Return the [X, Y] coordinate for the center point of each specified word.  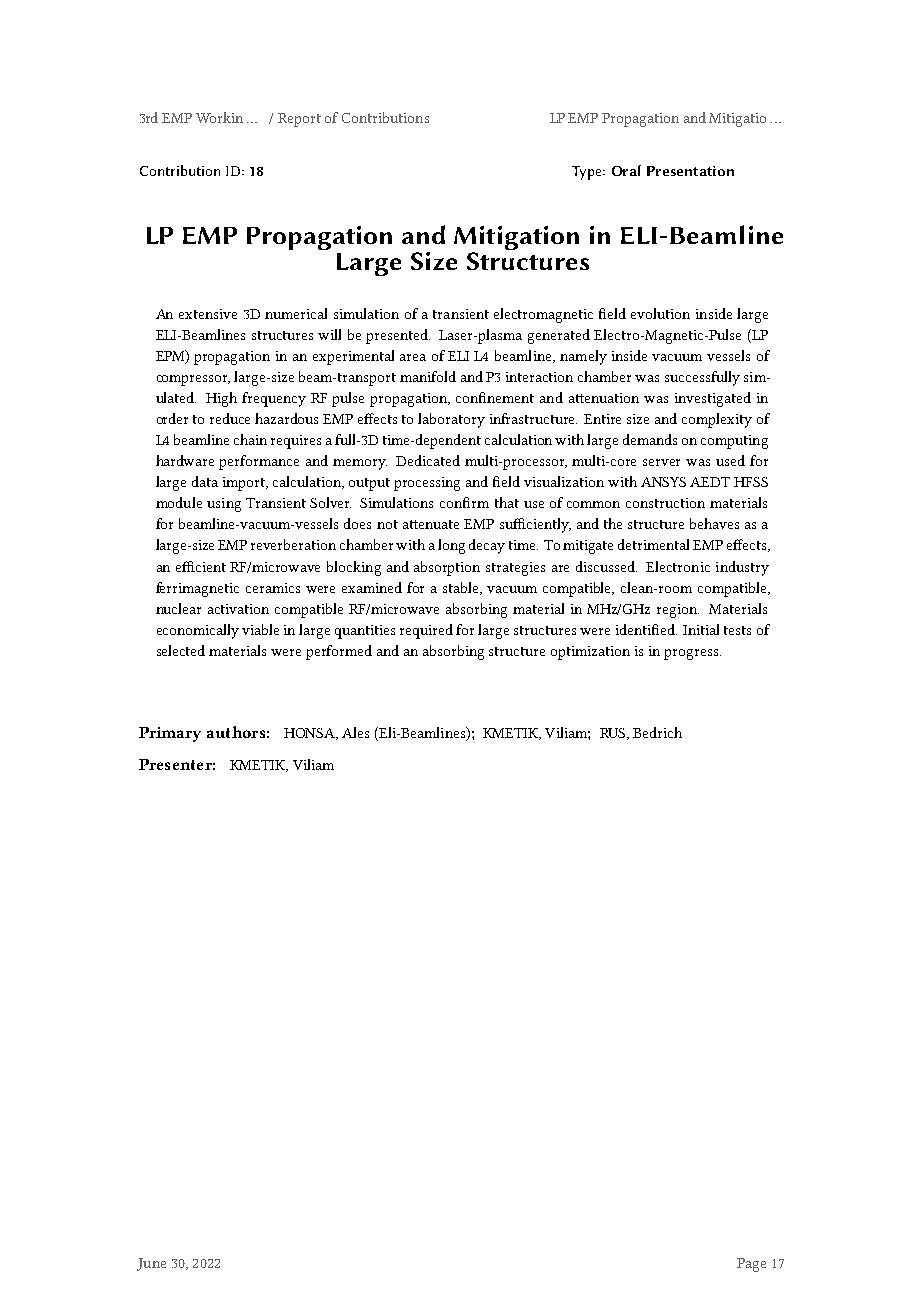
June [151, 1264]
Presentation [690, 171]
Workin [219, 117]
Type [588, 173]
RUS [614, 734]
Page [751, 1265]
